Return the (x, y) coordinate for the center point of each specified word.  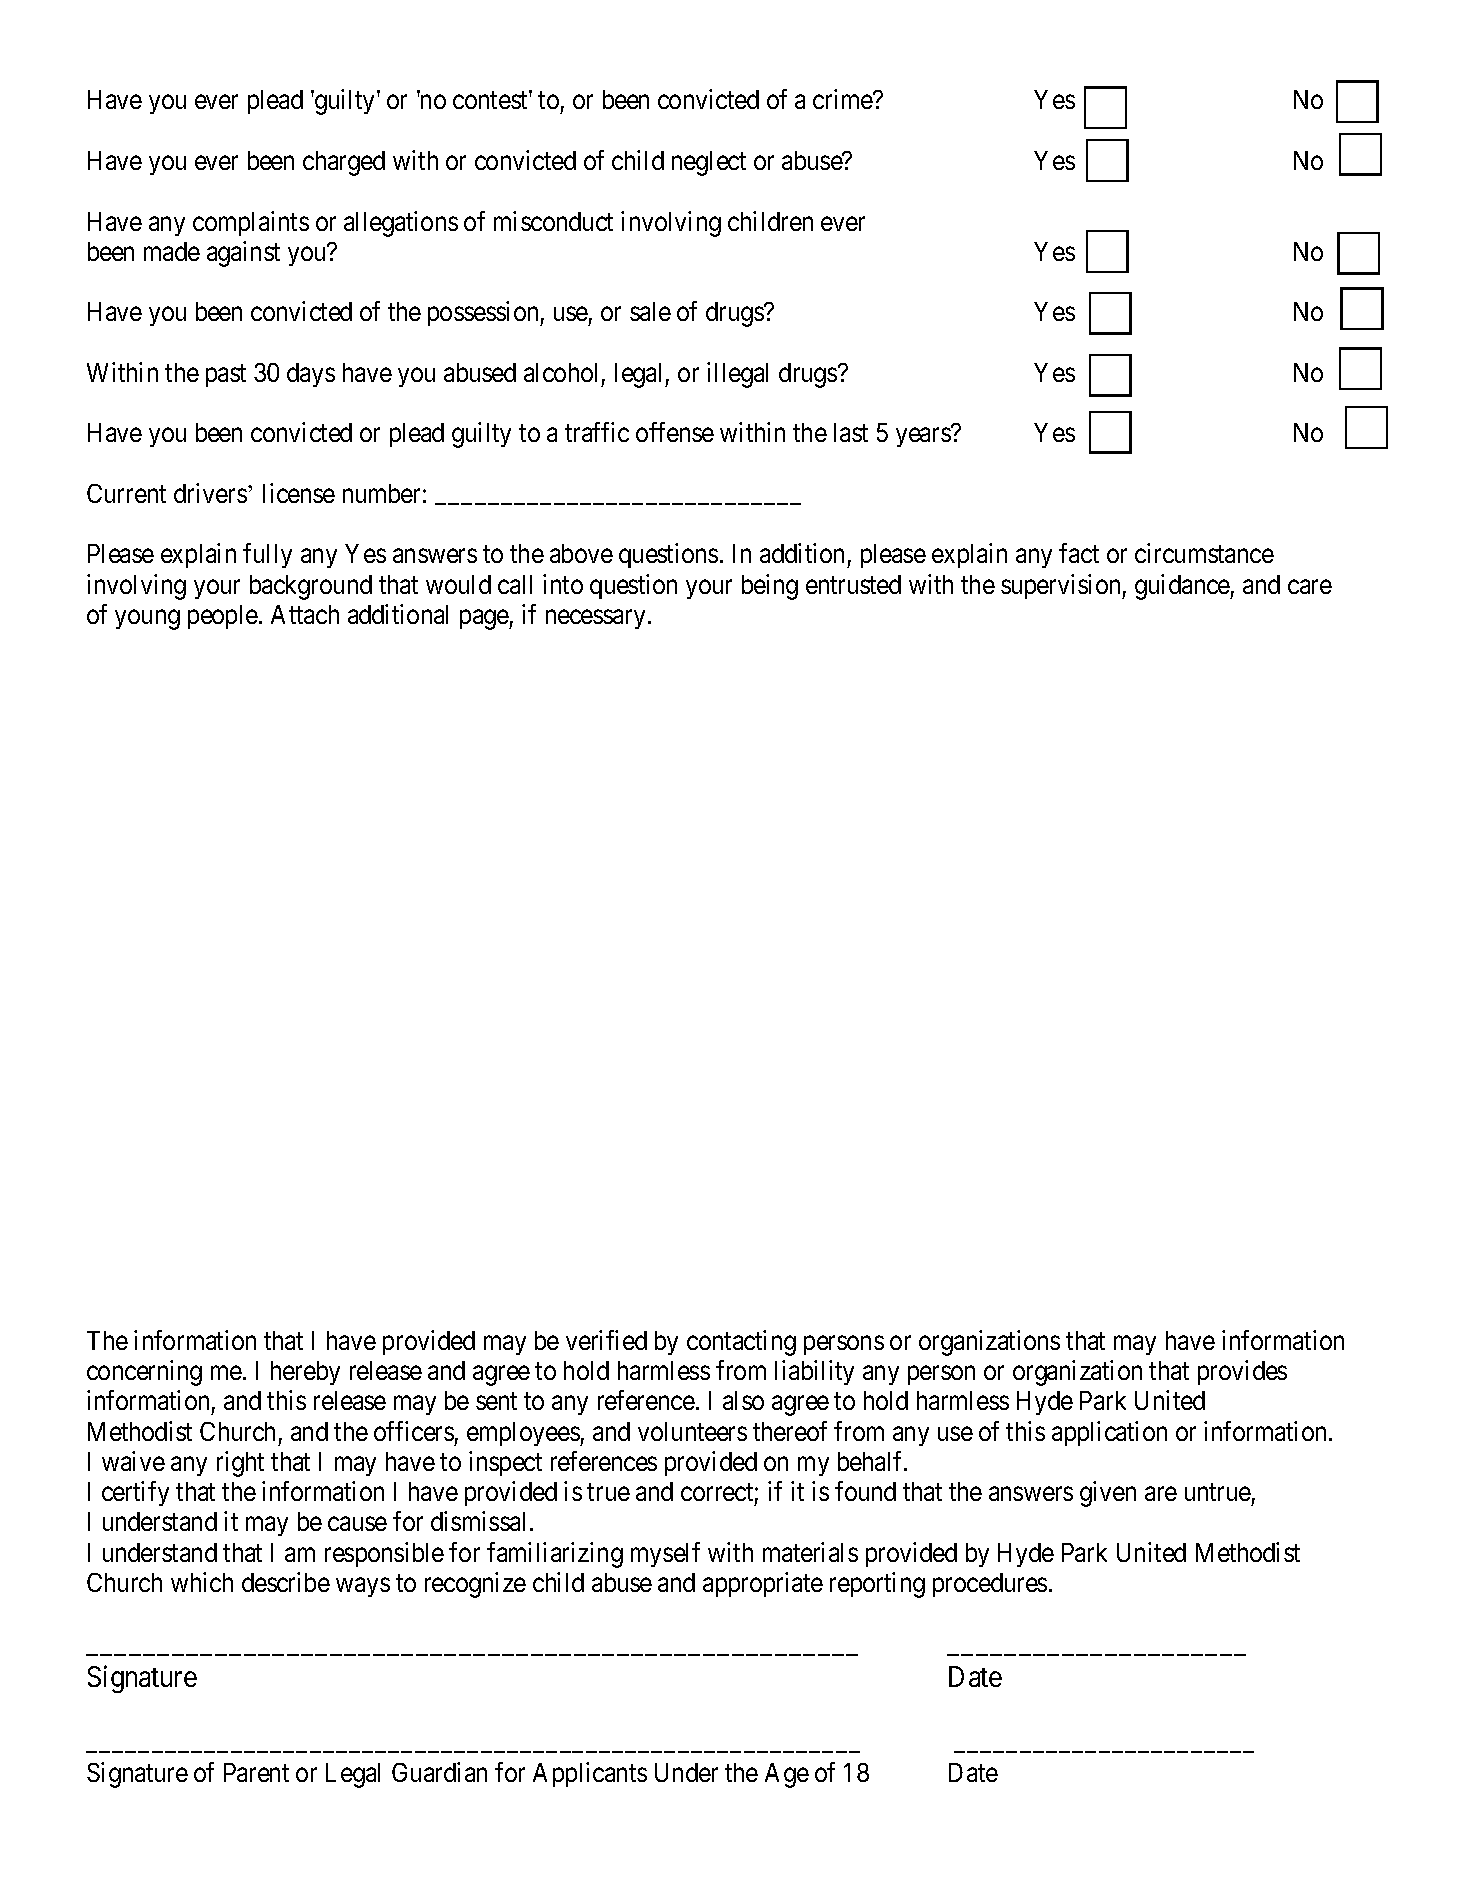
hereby (305, 1373)
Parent (256, 1772)
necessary (595, 619)
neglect (709, 163)
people (223, 617)
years (923, 437)
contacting (741, 1343)
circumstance (1204, 553)
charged (344, 163)
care (1310, 586)
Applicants (590, 1774)
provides (1242, 1372)
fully (267, 555)
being (770, 587)
